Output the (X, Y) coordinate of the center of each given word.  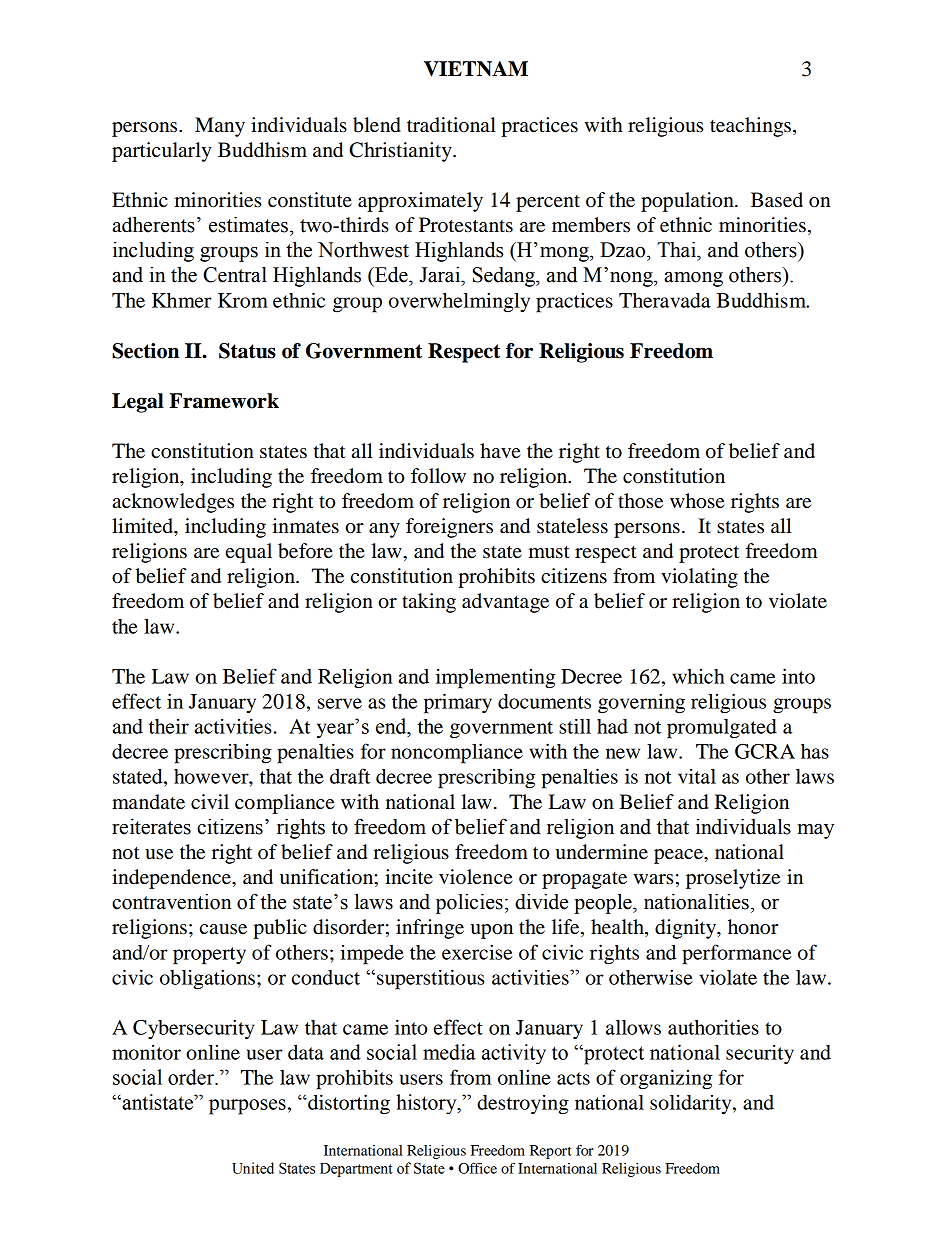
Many (220, 127)
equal (249, 553)
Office (477, 1168)
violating (699, 578)
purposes (247, 1107)
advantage (505, 603)
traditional (451, 125)
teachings (750, 127)
